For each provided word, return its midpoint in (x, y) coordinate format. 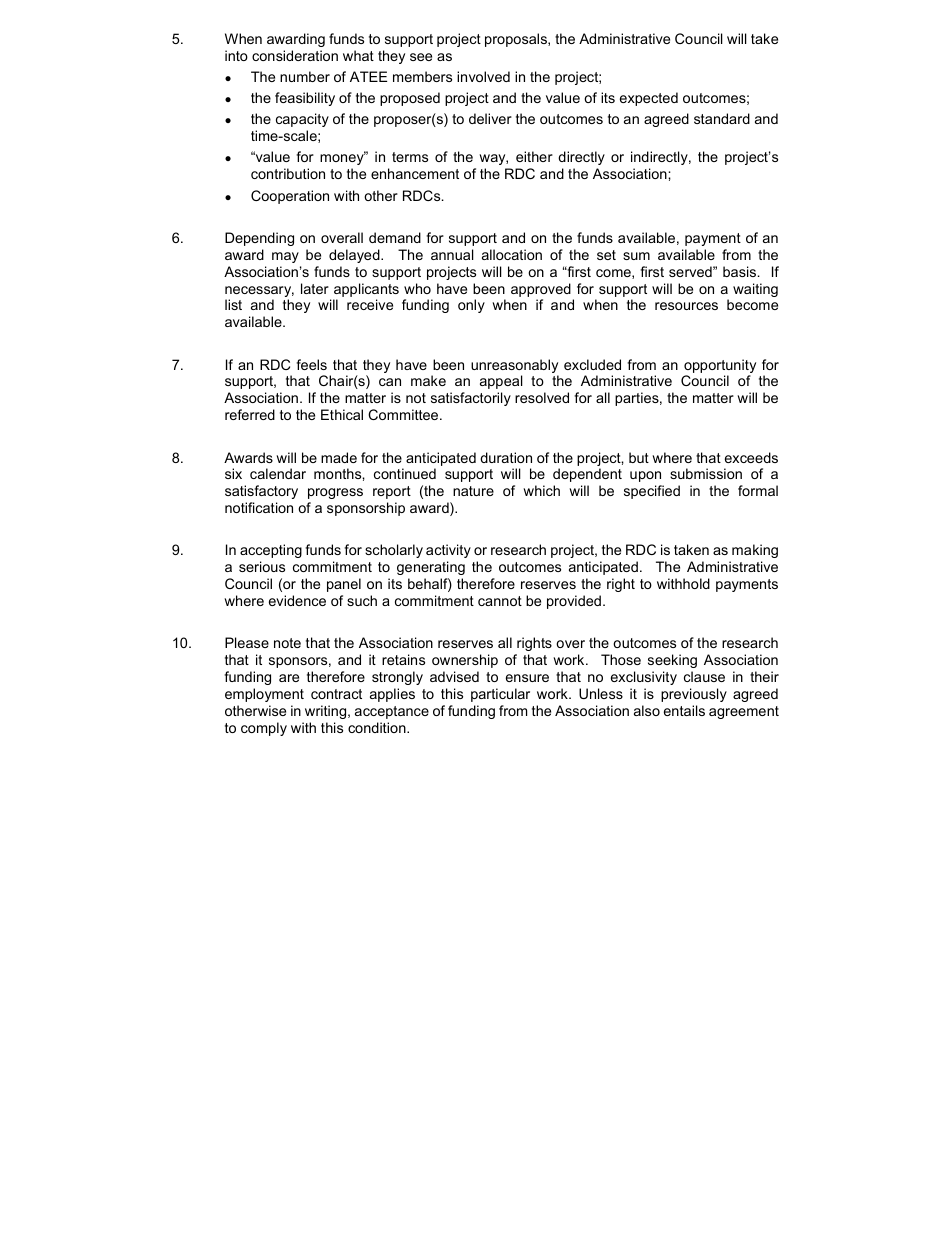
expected (649, 99)
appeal (501, 382)
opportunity (720, 367)
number (305, 76)
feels (311, 364)
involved (483, 76)
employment (264, 695)
